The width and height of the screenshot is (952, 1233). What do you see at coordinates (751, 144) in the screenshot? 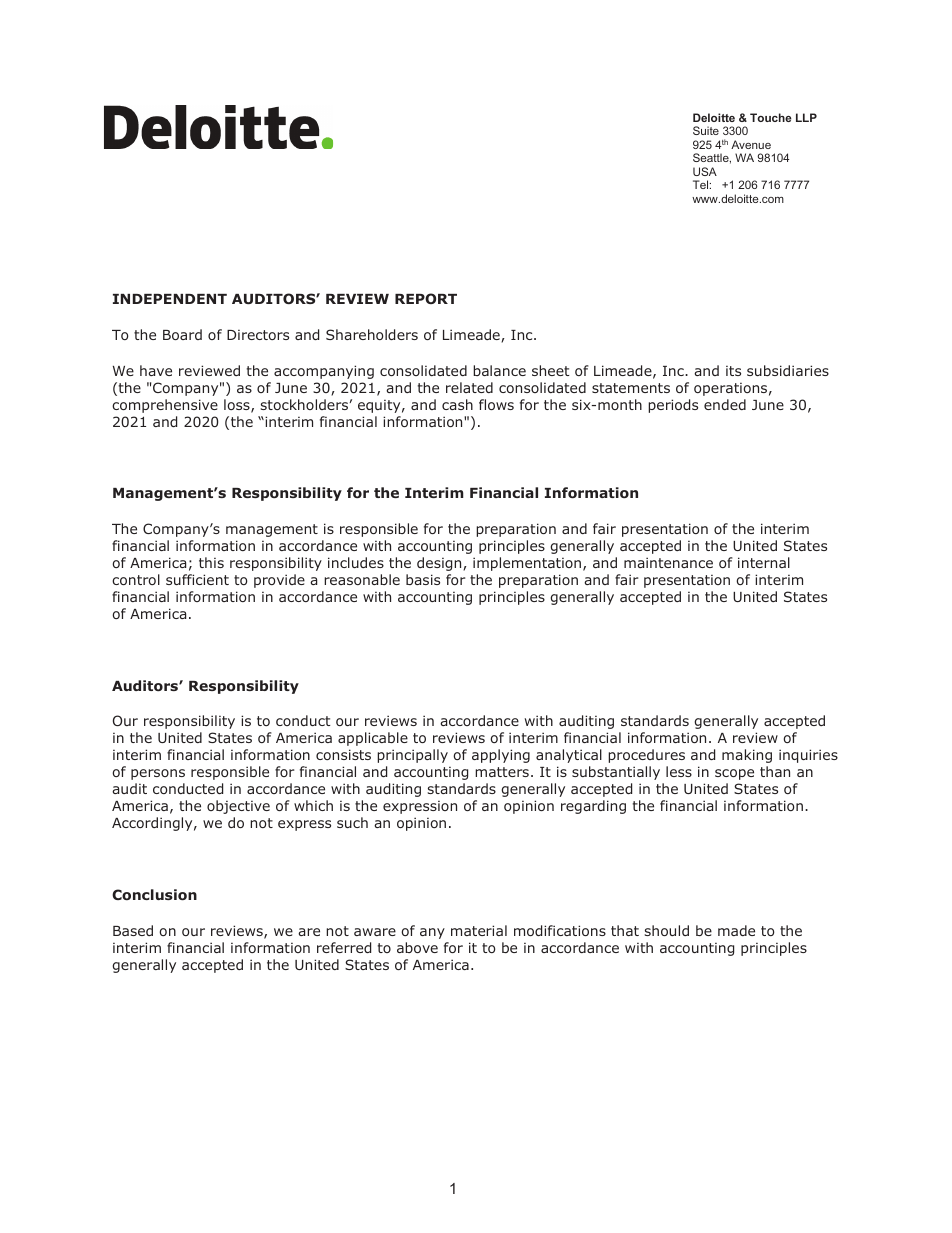
I see `Avenue` at bounding box center [751, 144].
